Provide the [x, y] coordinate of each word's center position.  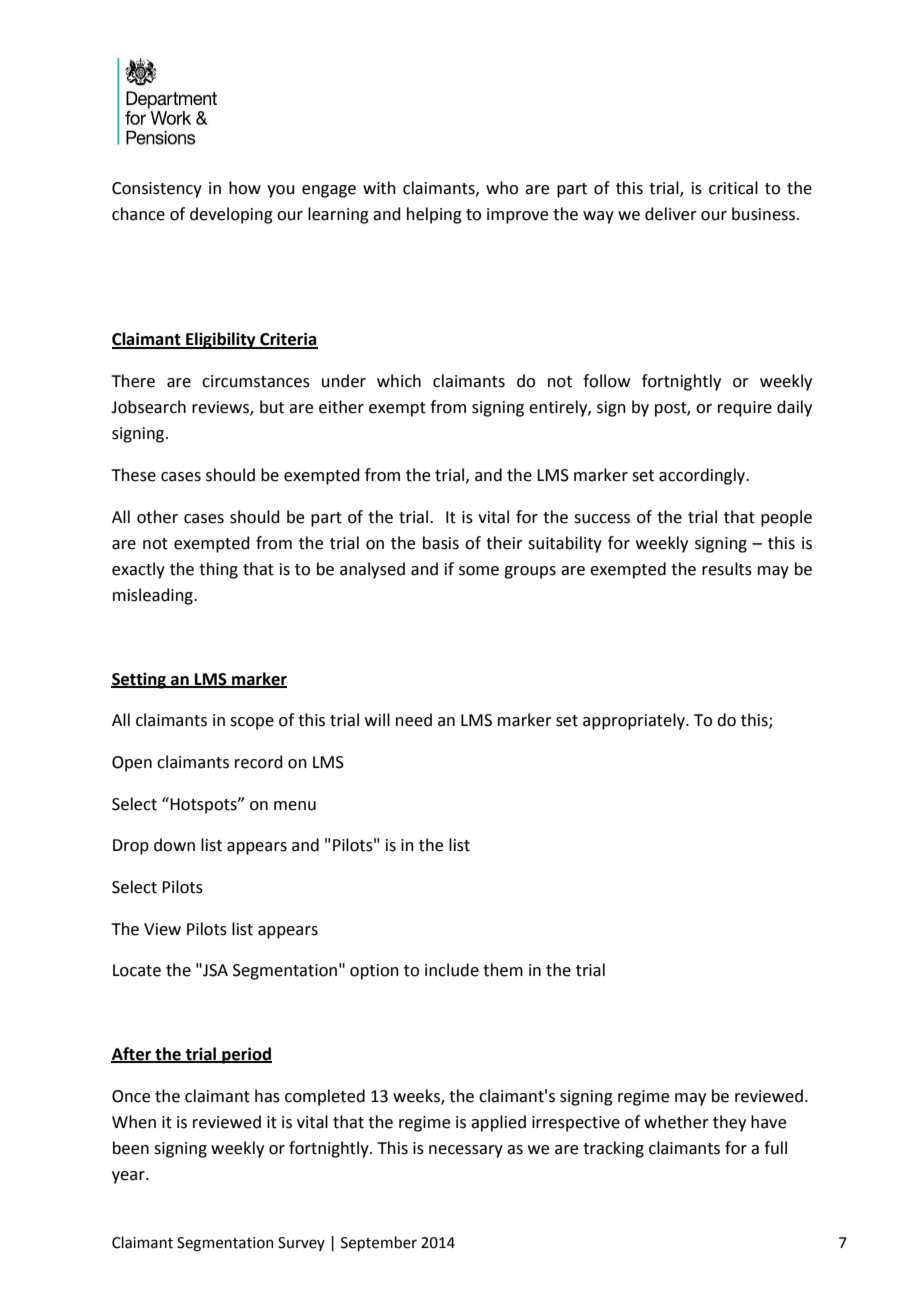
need [414, 720]
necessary [466, 1151]
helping [434, 215]
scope [252, 723]
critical [733, 188]
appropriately [635, 721]
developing [231, 215]
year [129, 1177]
